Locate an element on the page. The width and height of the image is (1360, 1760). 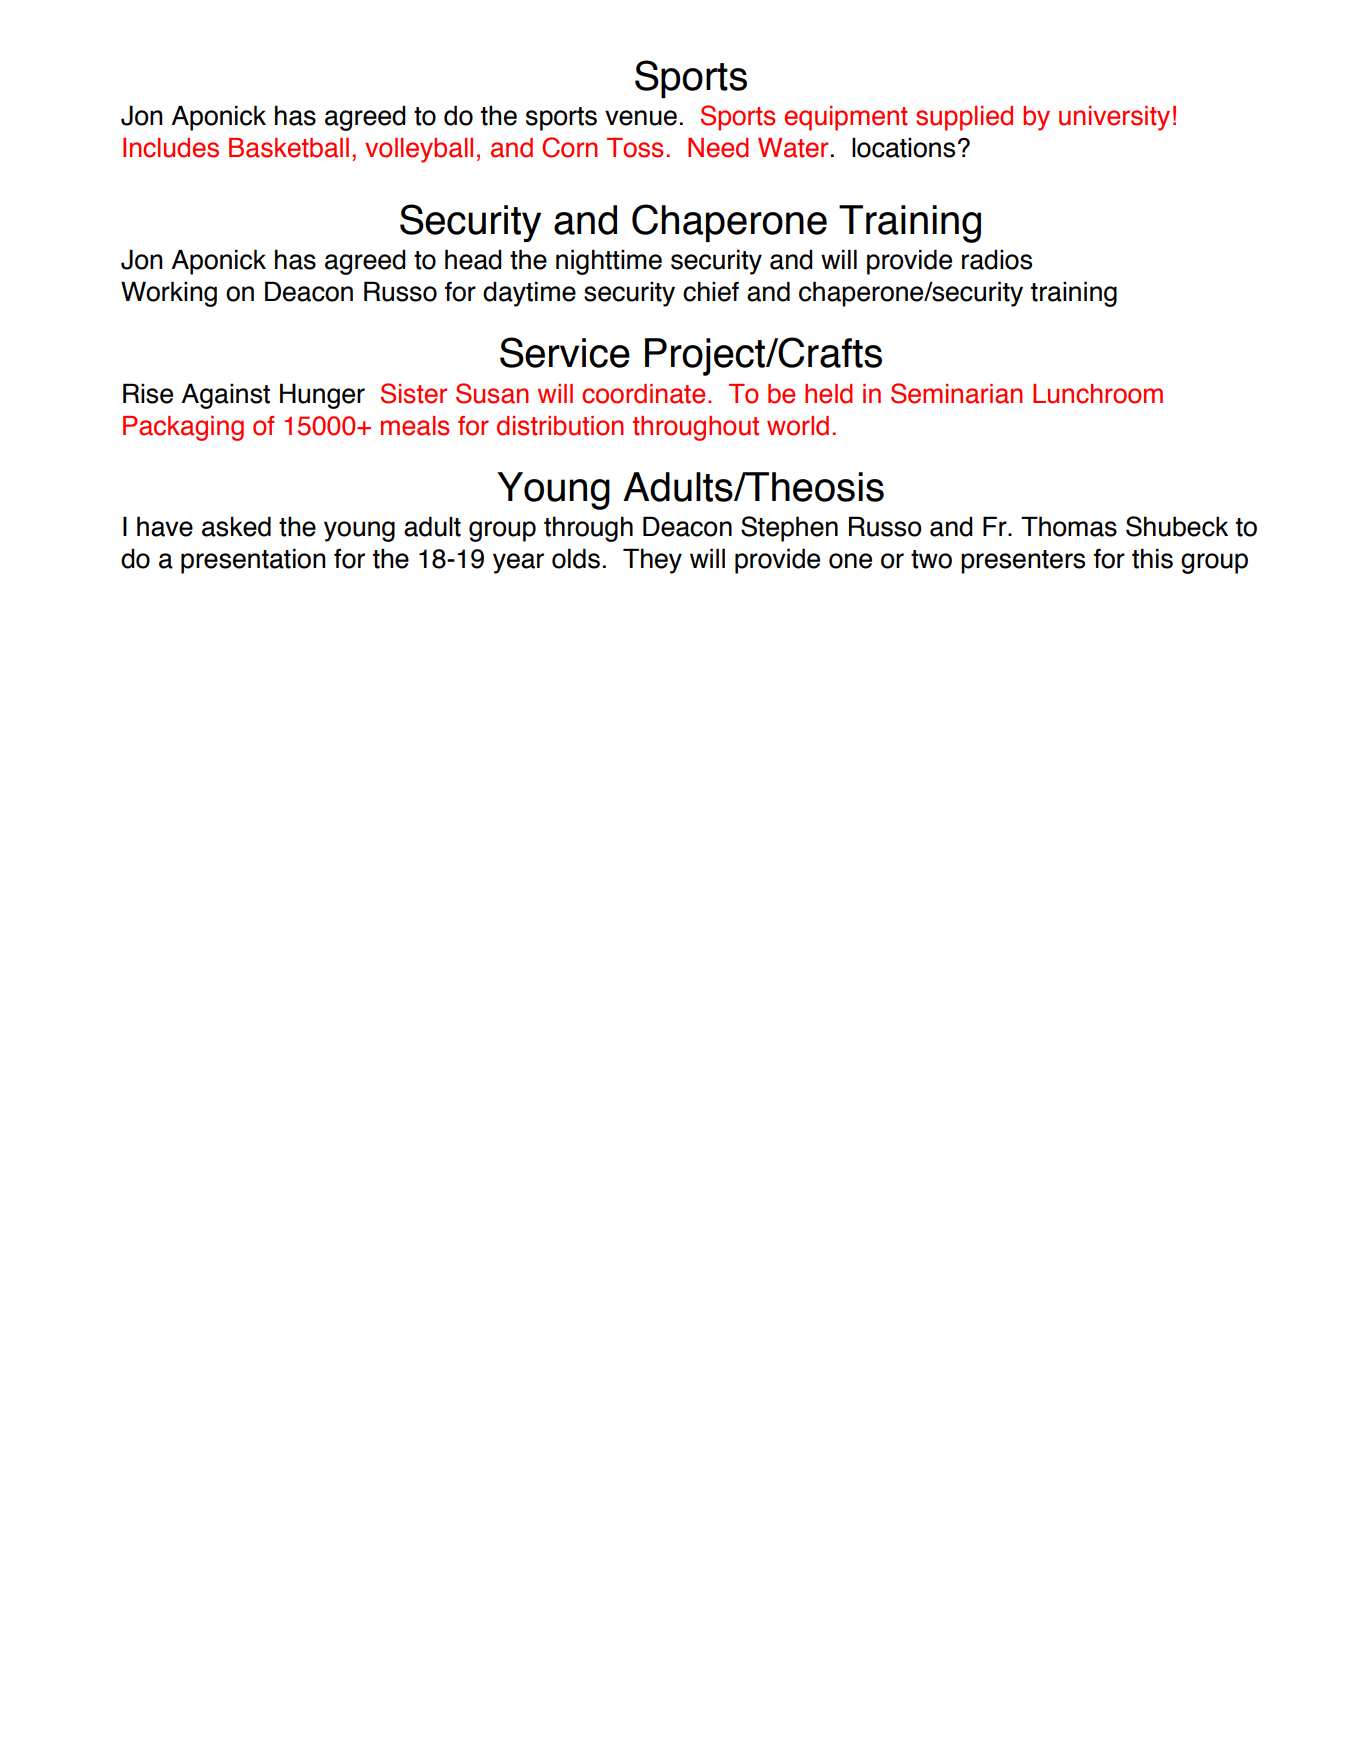
venue is located at coordinates (641, 118).
